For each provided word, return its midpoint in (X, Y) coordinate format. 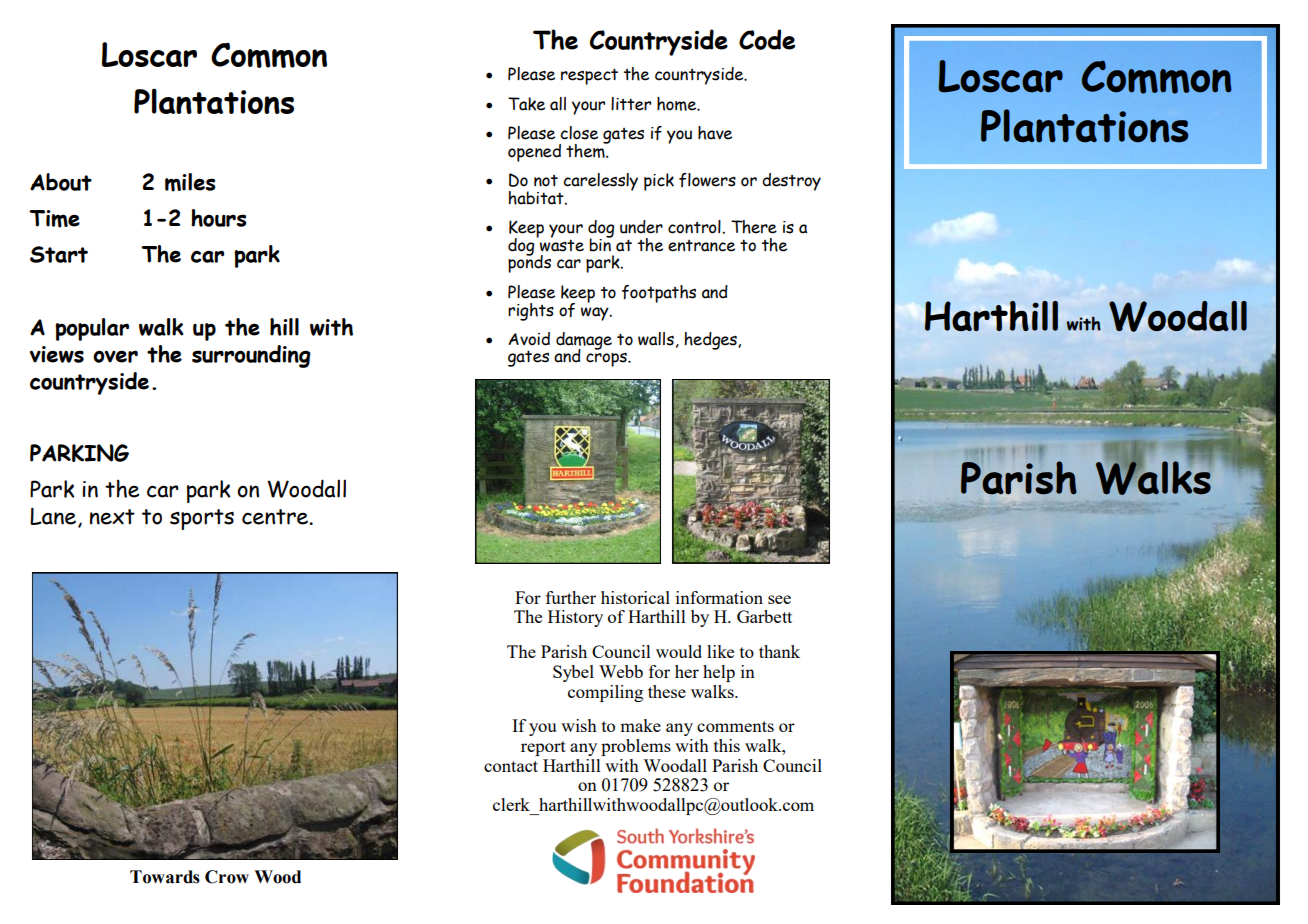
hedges (711, 341)
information (719, 597)
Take (526, 104)
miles (190, 182)
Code (767, 39)
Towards (165, 877)
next (112, 517)
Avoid (529, 339)
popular (92, 329)
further (571, 597)
